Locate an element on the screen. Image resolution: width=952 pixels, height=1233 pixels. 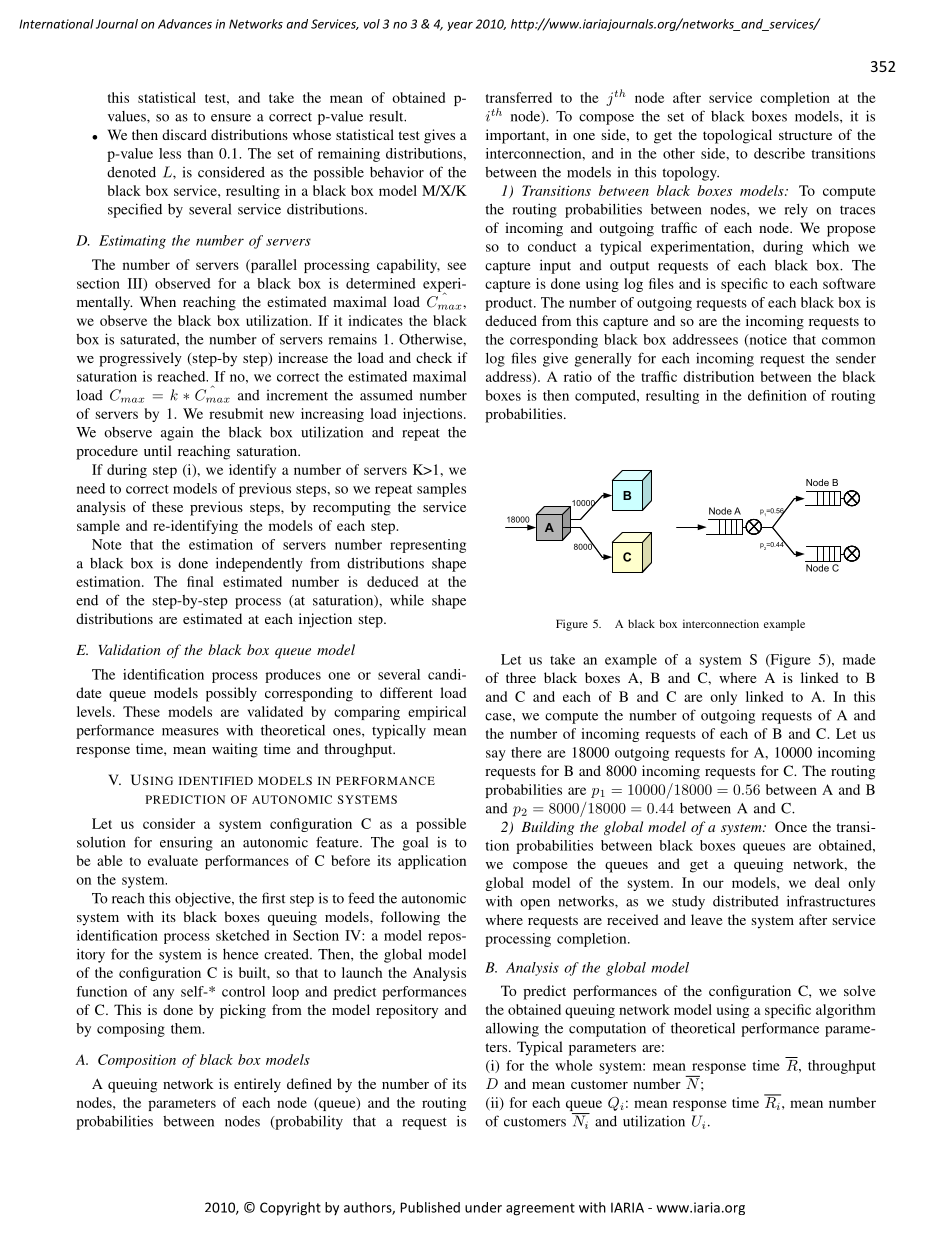
evaluate is located at coordinates (173, 860).
